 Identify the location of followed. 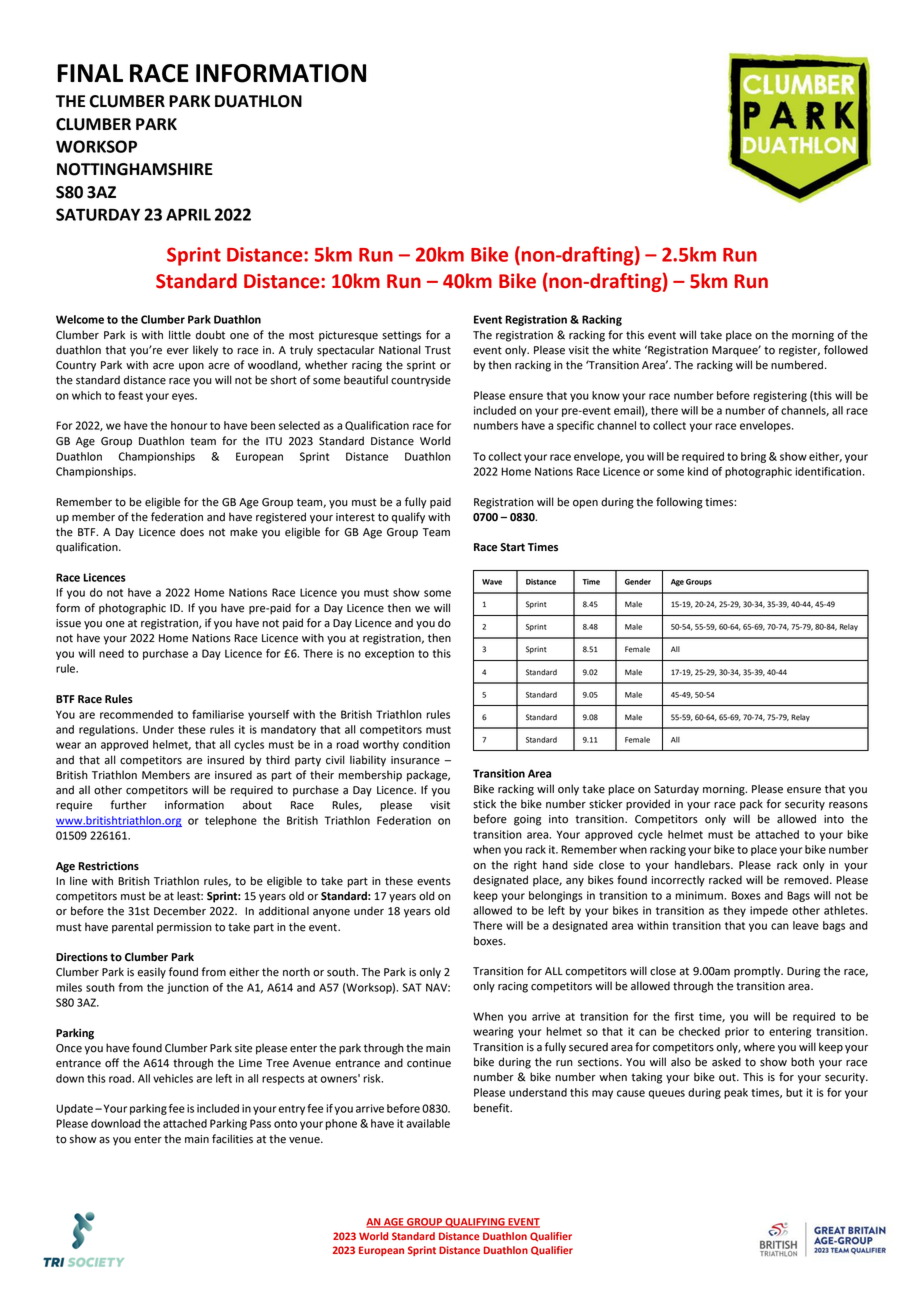
(846, 350).
